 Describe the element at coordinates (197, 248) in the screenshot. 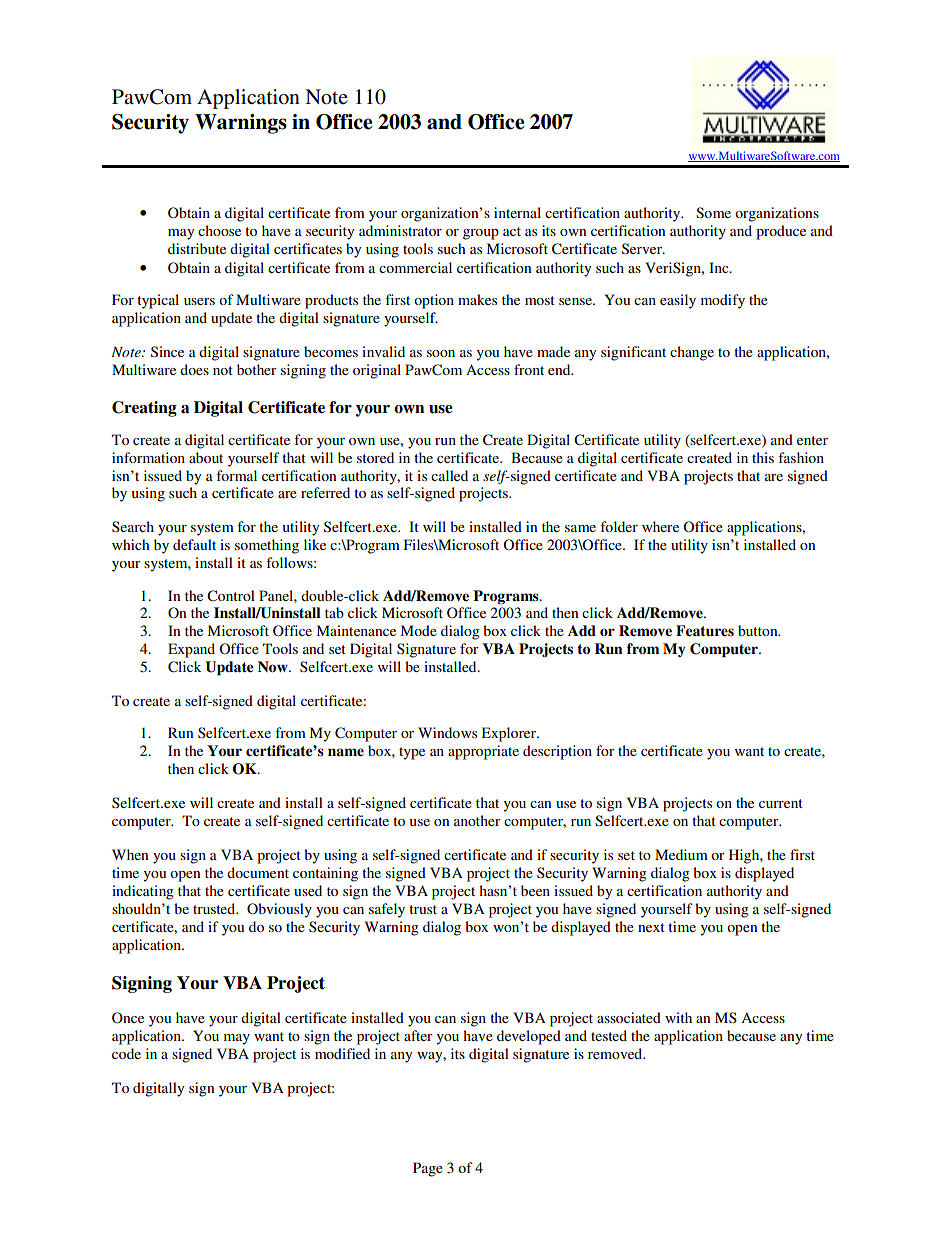

I see `distribute` at that location.
